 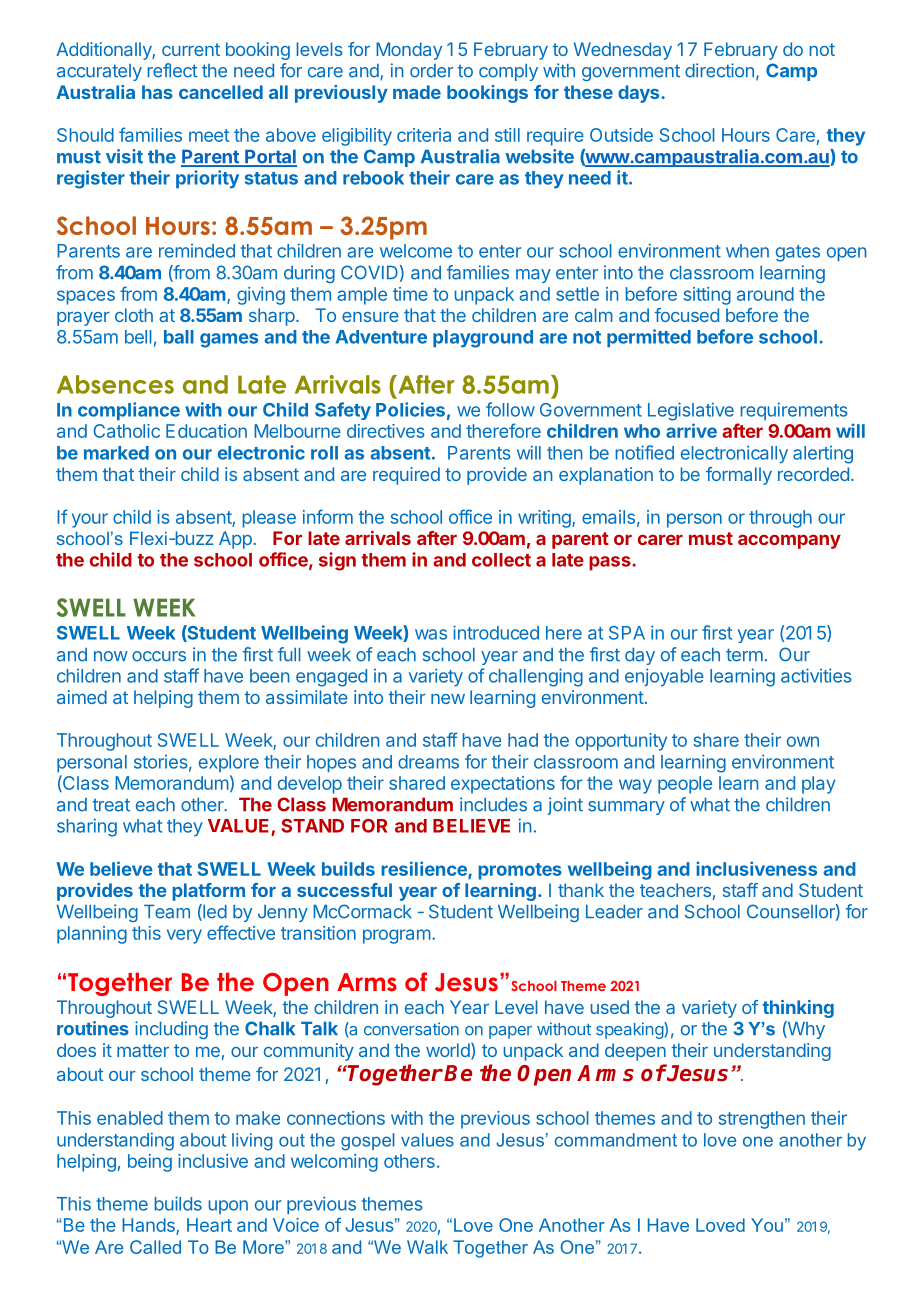 I want to click on order, so click(x=432, y=71).
